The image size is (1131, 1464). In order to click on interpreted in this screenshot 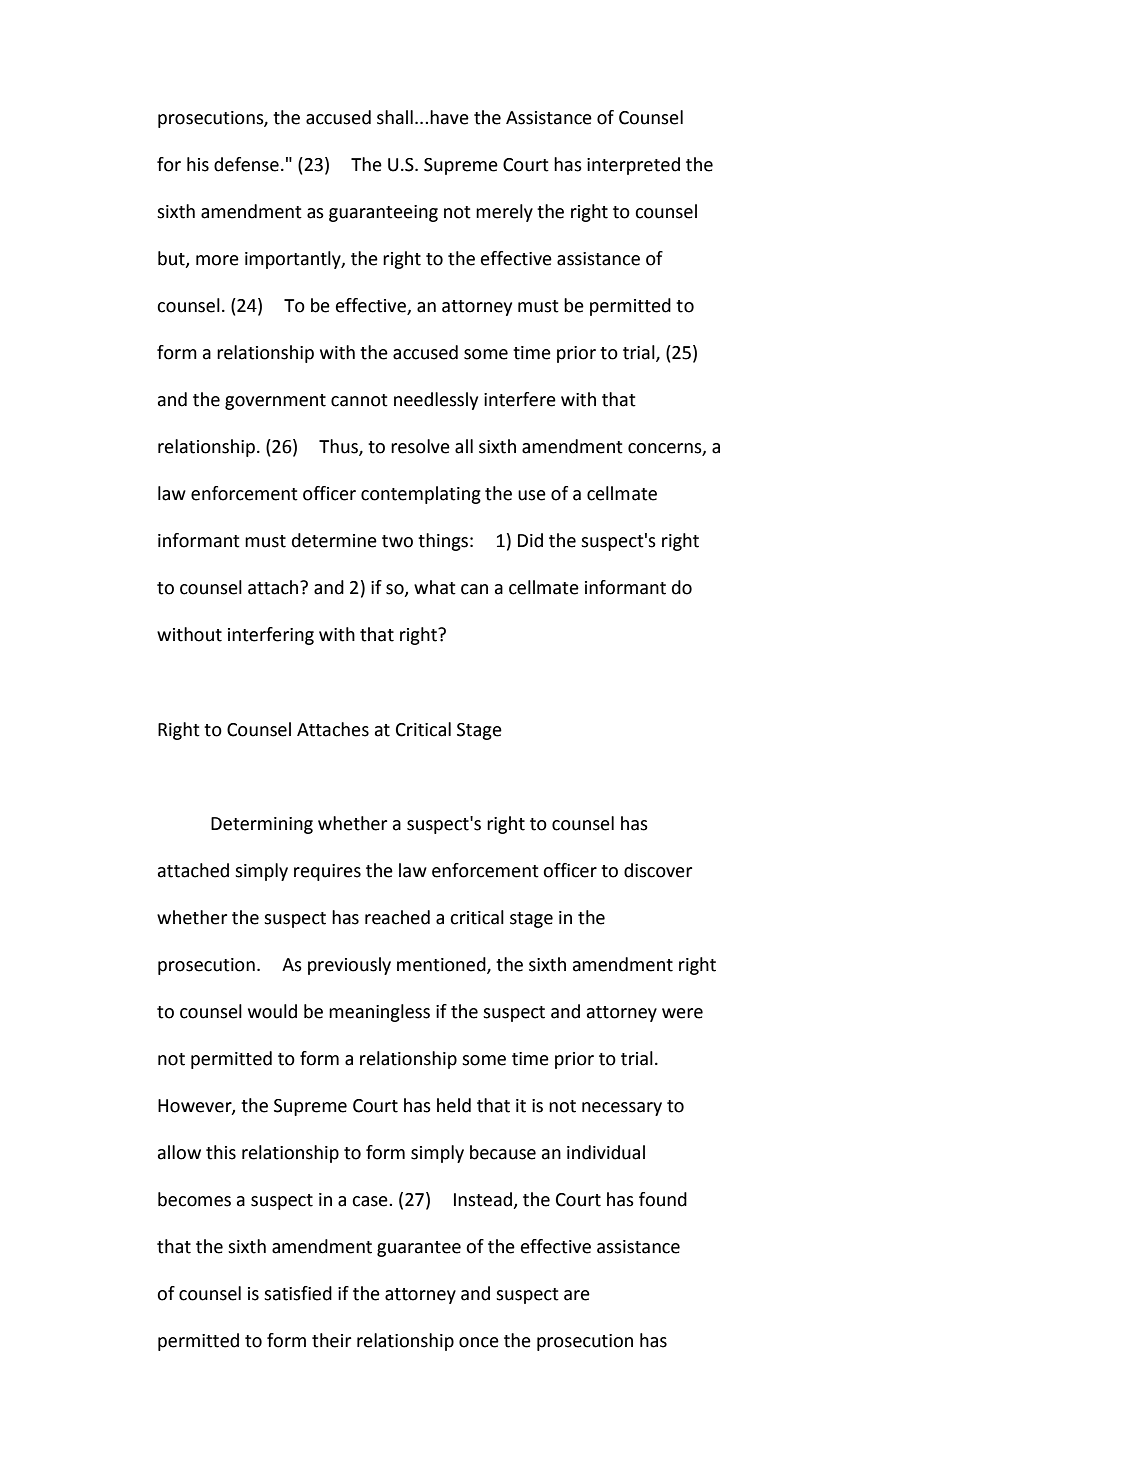, I will do `click(633, 166)`.
